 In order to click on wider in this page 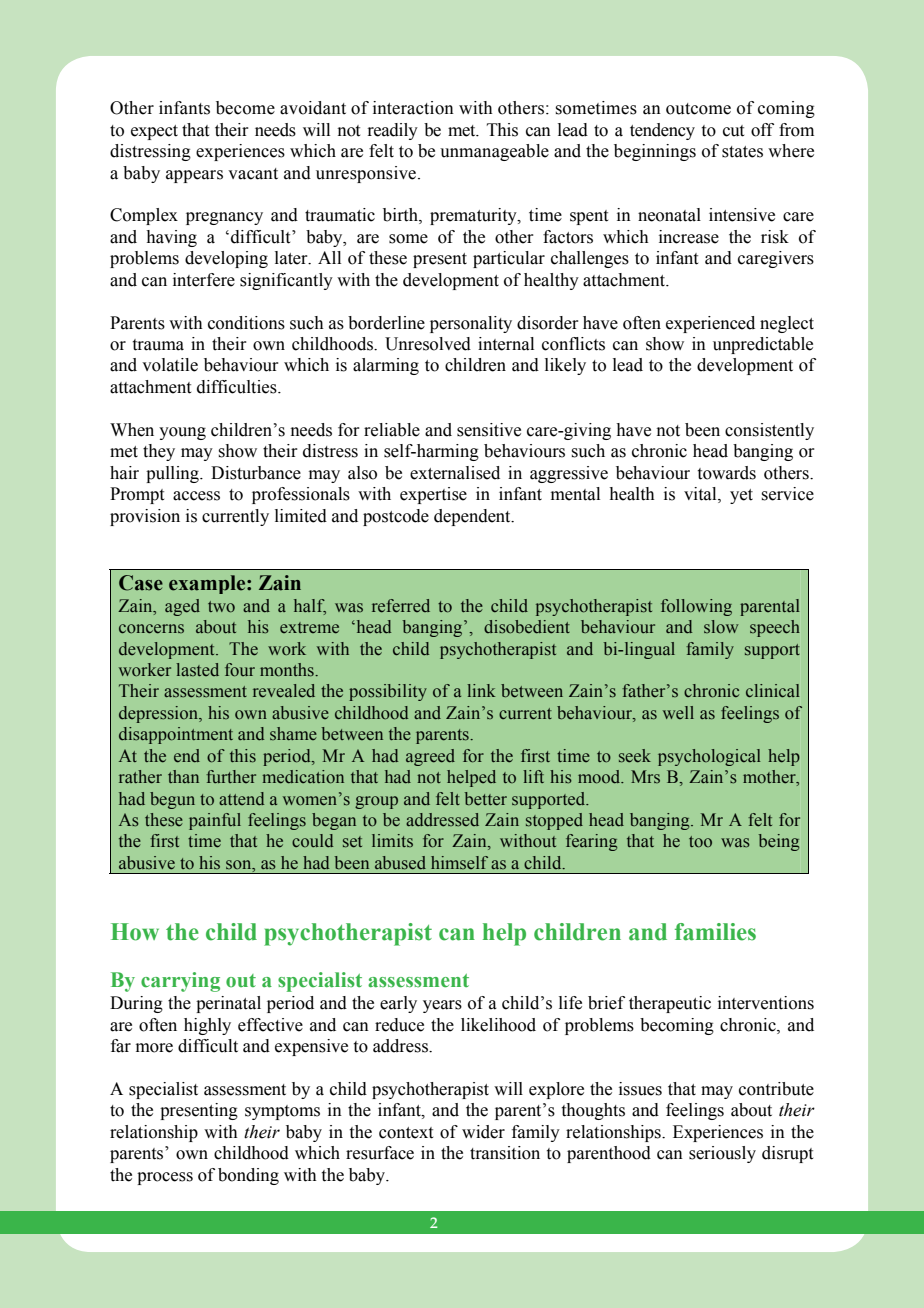, I will do `click(483, 1132)`.
